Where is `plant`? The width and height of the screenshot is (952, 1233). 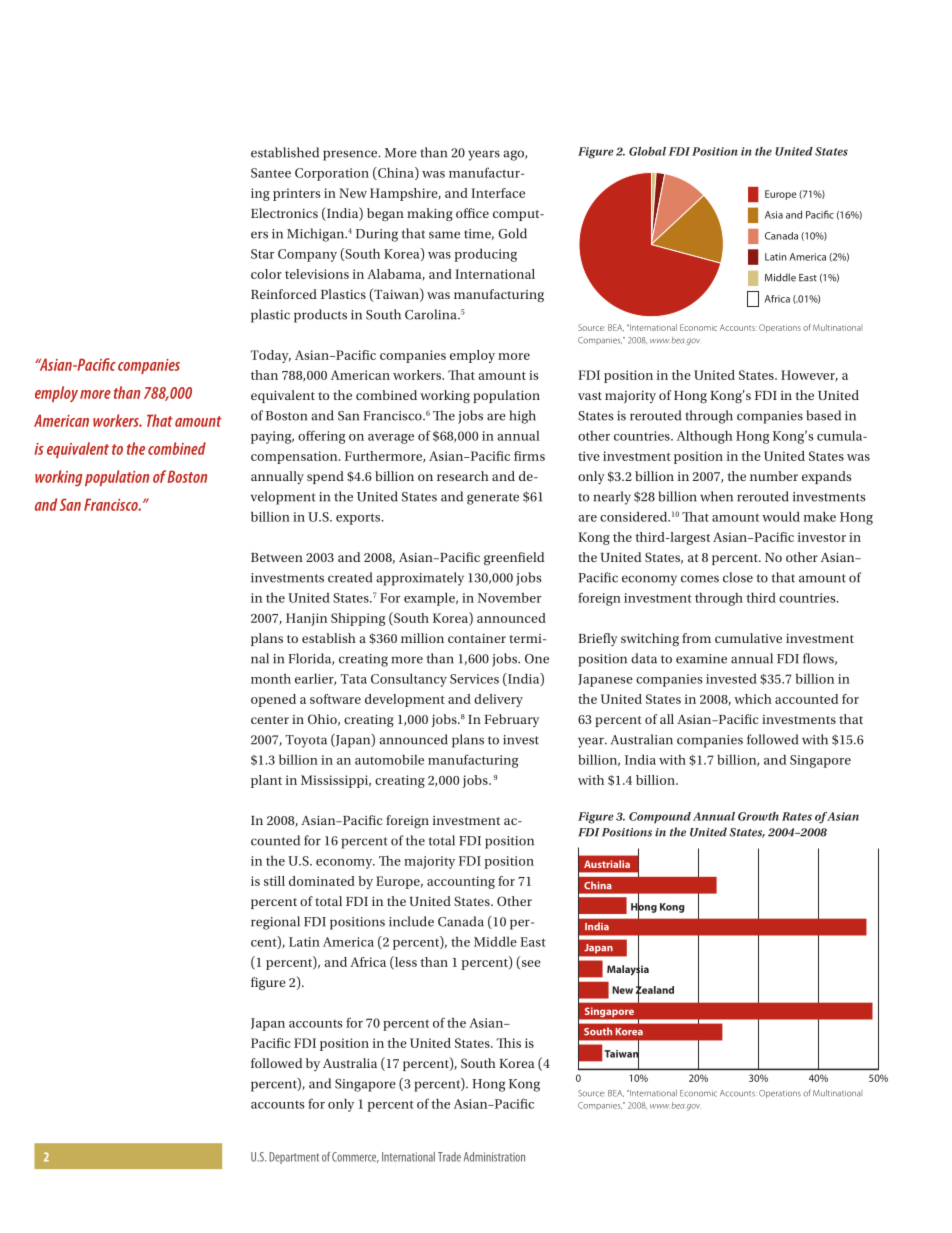
plant is located at coordinates (266, 781).
